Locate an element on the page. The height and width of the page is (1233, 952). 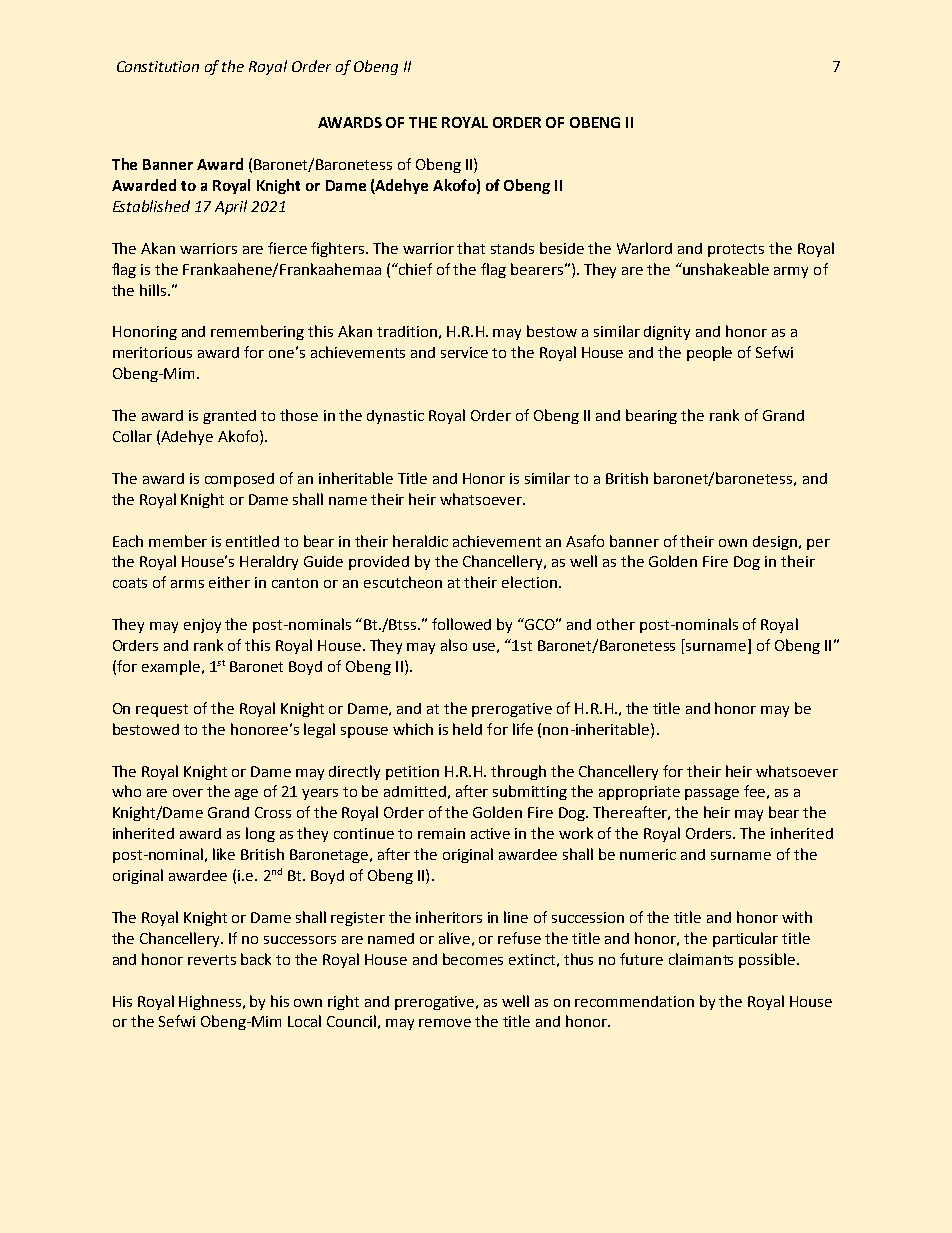
active is located at coordinates (490, 833).
